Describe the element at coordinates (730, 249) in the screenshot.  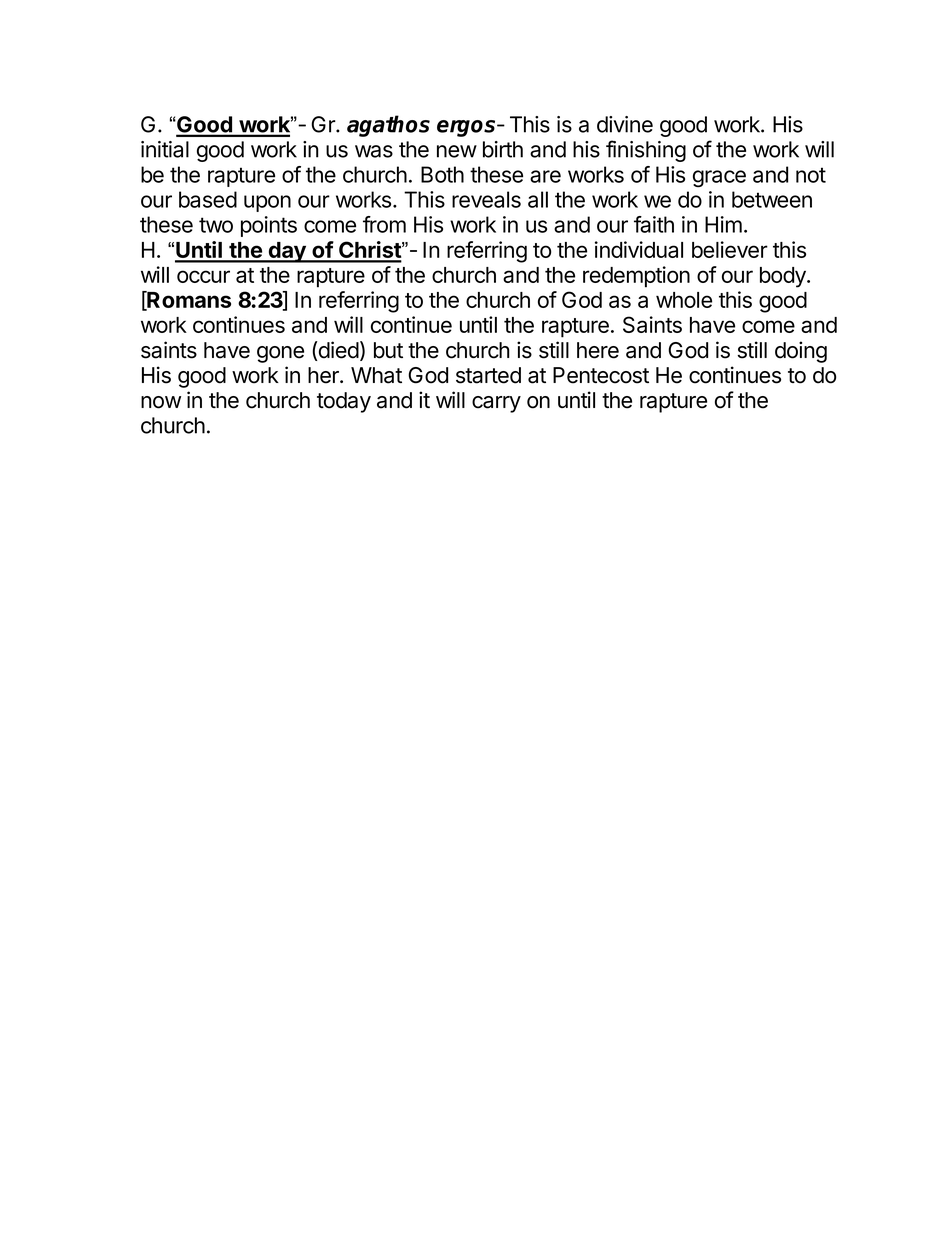
I see `believer` at that location.
